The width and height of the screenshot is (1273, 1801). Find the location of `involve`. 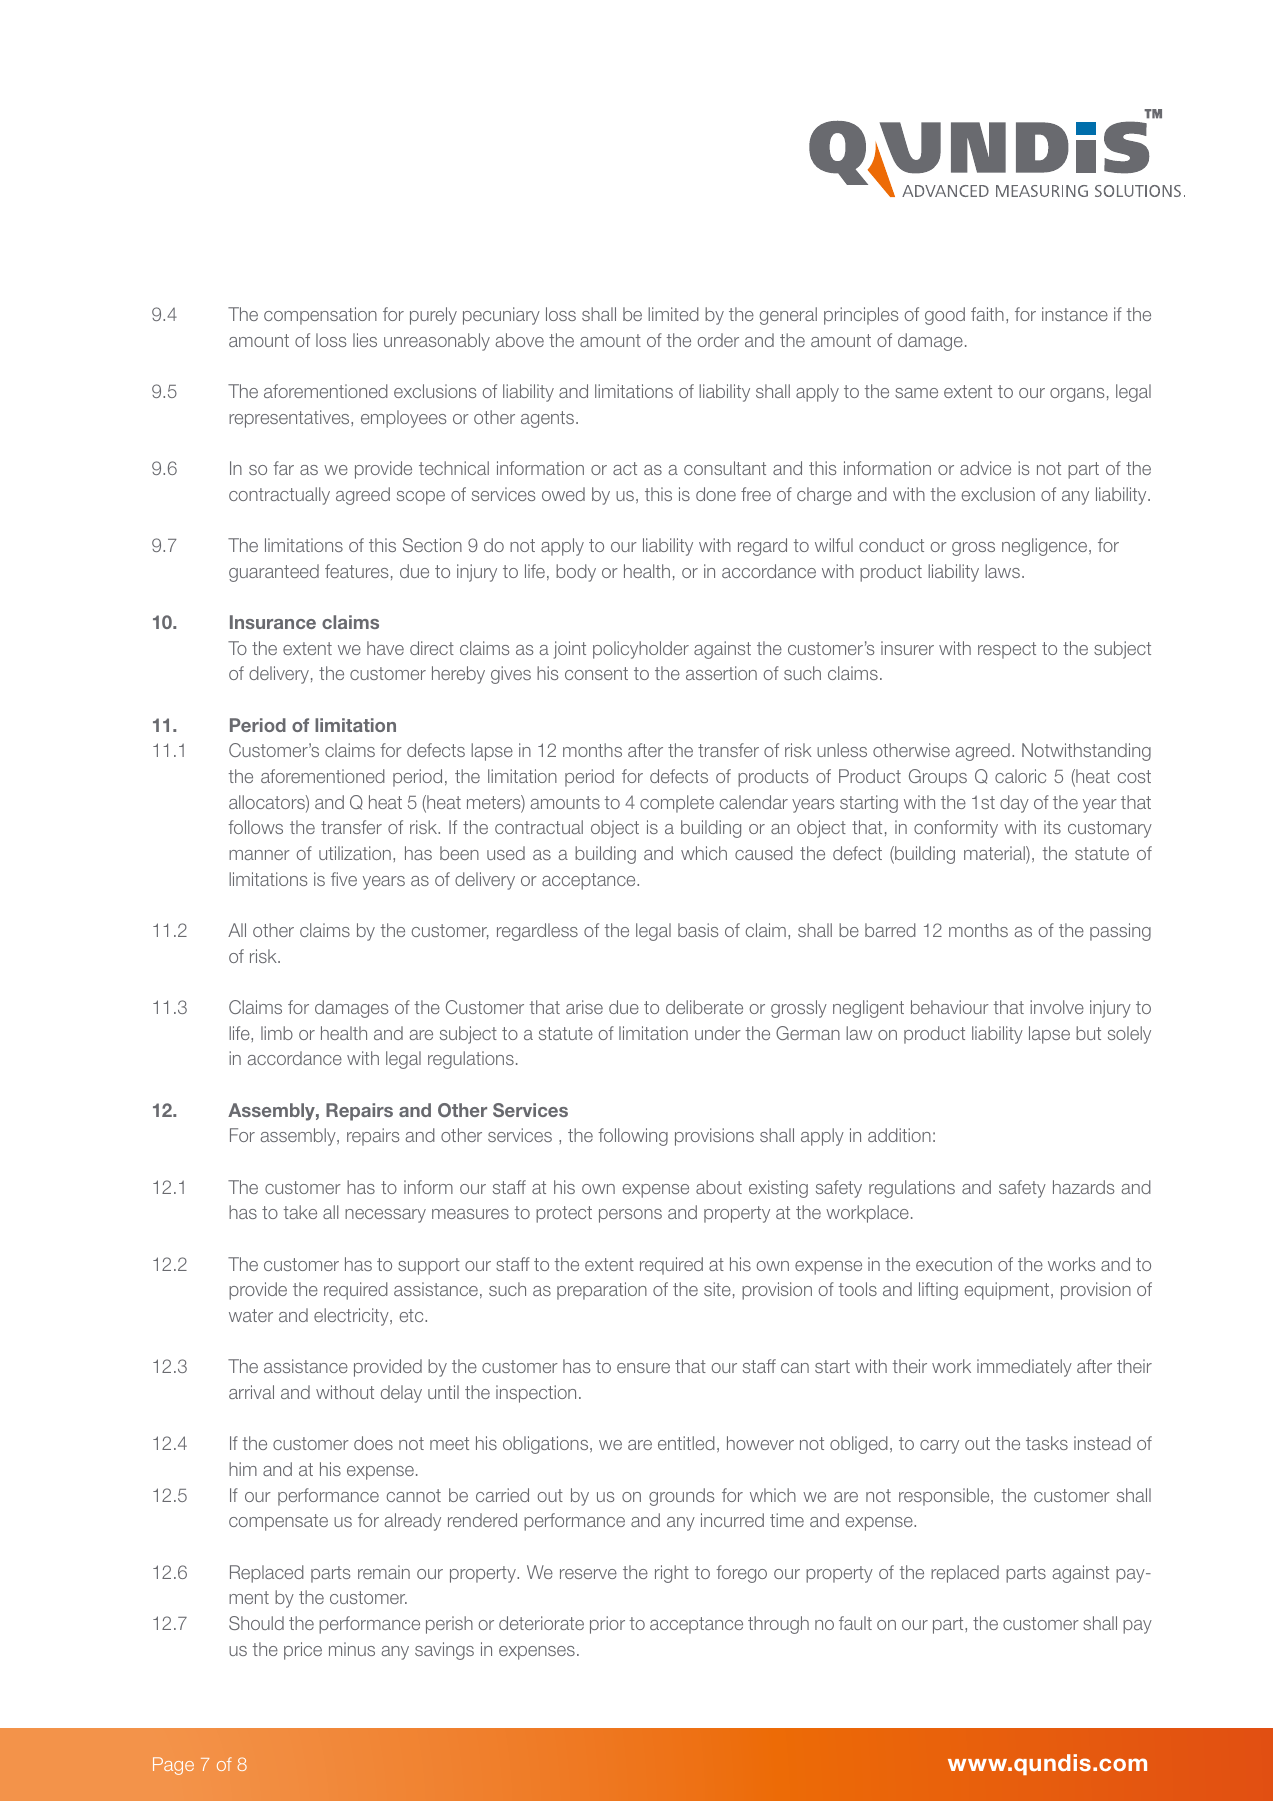

involve is located at coordinates (1057, 1007).
